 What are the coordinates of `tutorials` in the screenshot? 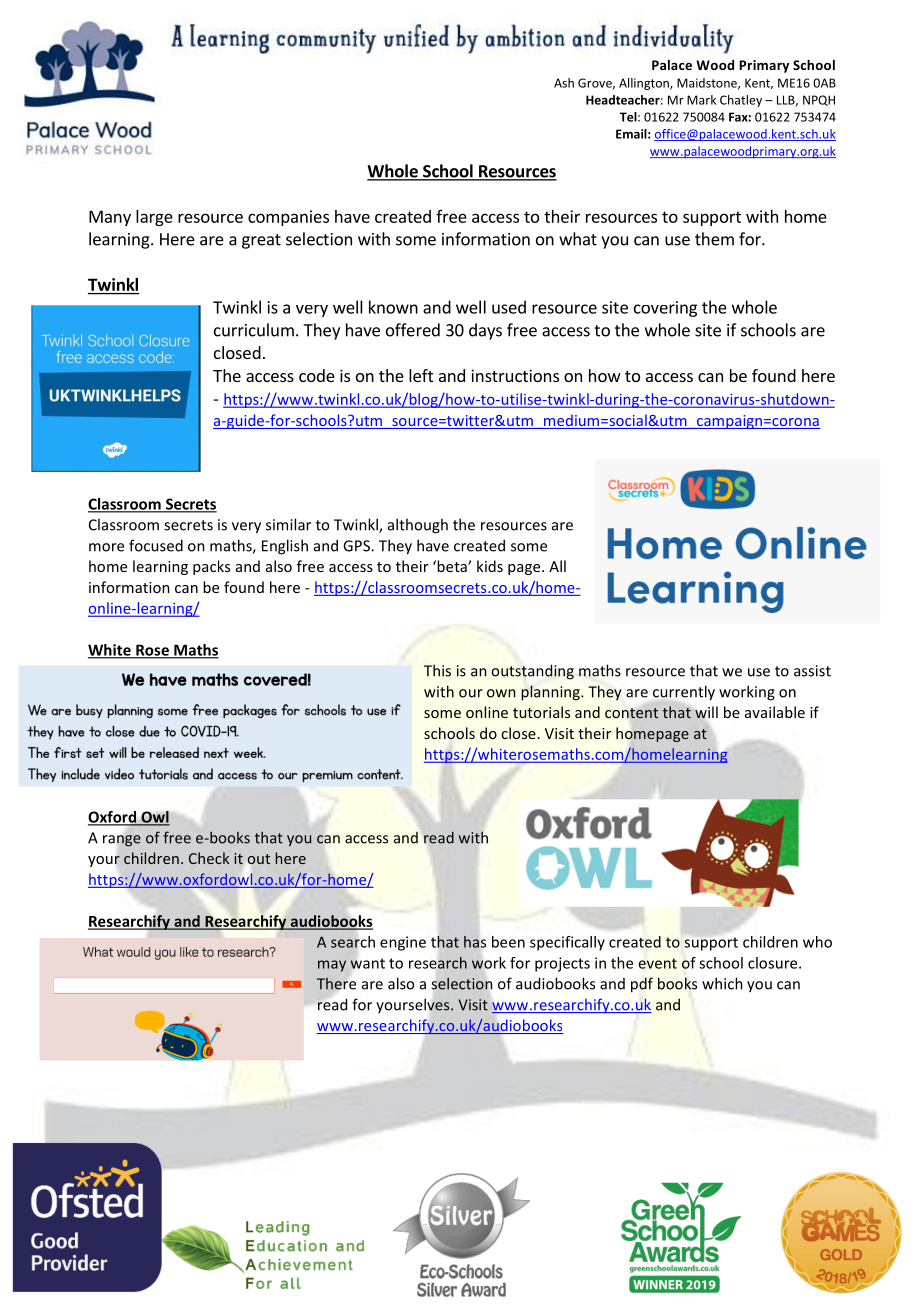 It's located at (541, 712).
